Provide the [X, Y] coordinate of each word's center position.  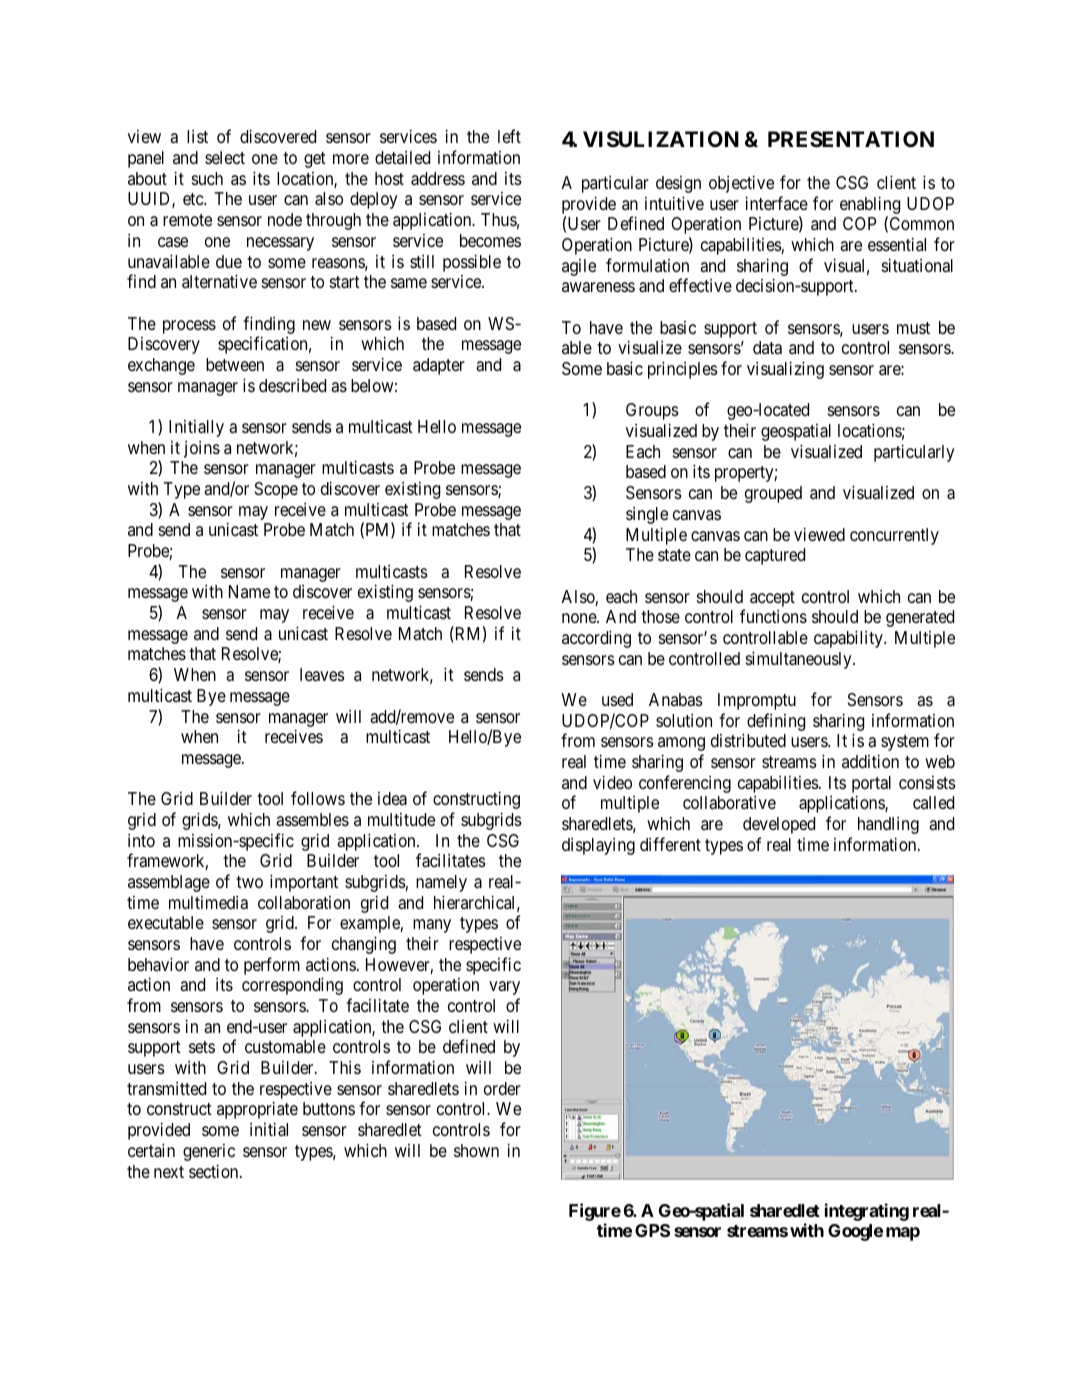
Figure [595, 1212]
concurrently [894, 536]
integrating [867, 1212]
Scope [276, 490]
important [304, 883]
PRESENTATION [851, 139]
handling [888, 825]
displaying [598, 846]
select [225, 157]
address [438, 179]
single [647, 515]
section [215, 1171]
